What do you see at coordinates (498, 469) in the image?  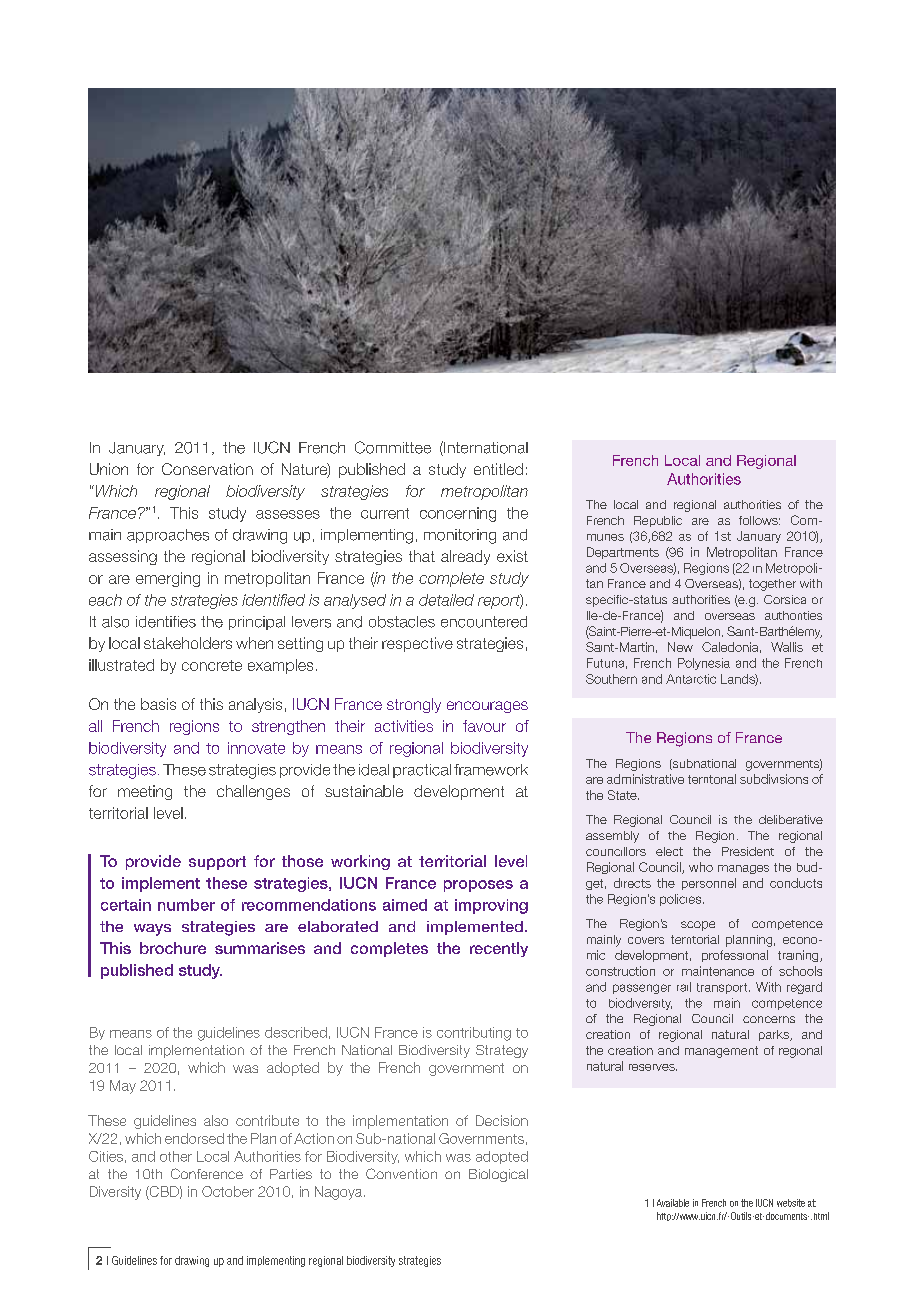 I see `entitled` at bounding box center [498, 469].
